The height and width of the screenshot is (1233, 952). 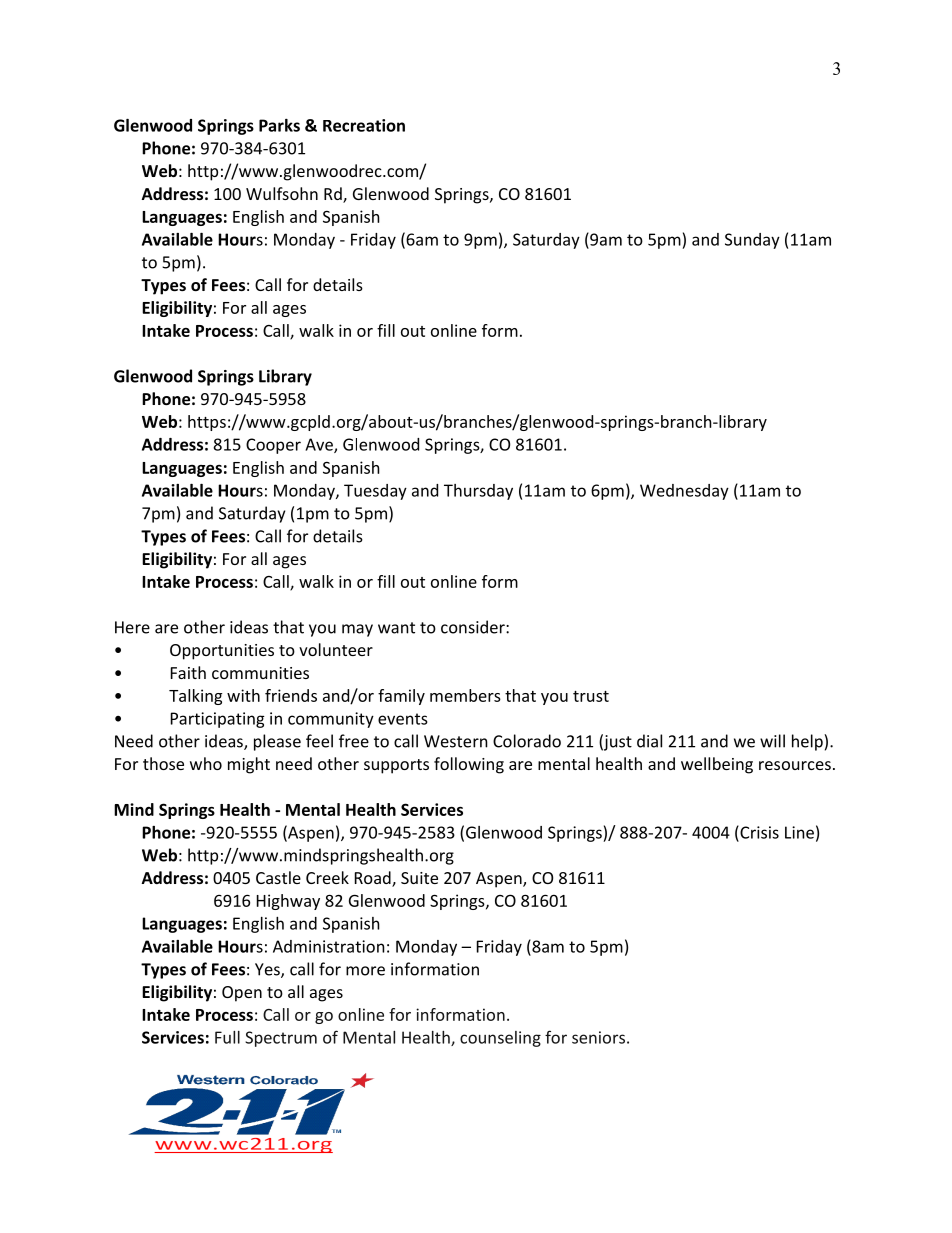 What do you see at coordinates (279, 125) in the screenshot?
I see `Parks` at bounding box center [279, 125].
